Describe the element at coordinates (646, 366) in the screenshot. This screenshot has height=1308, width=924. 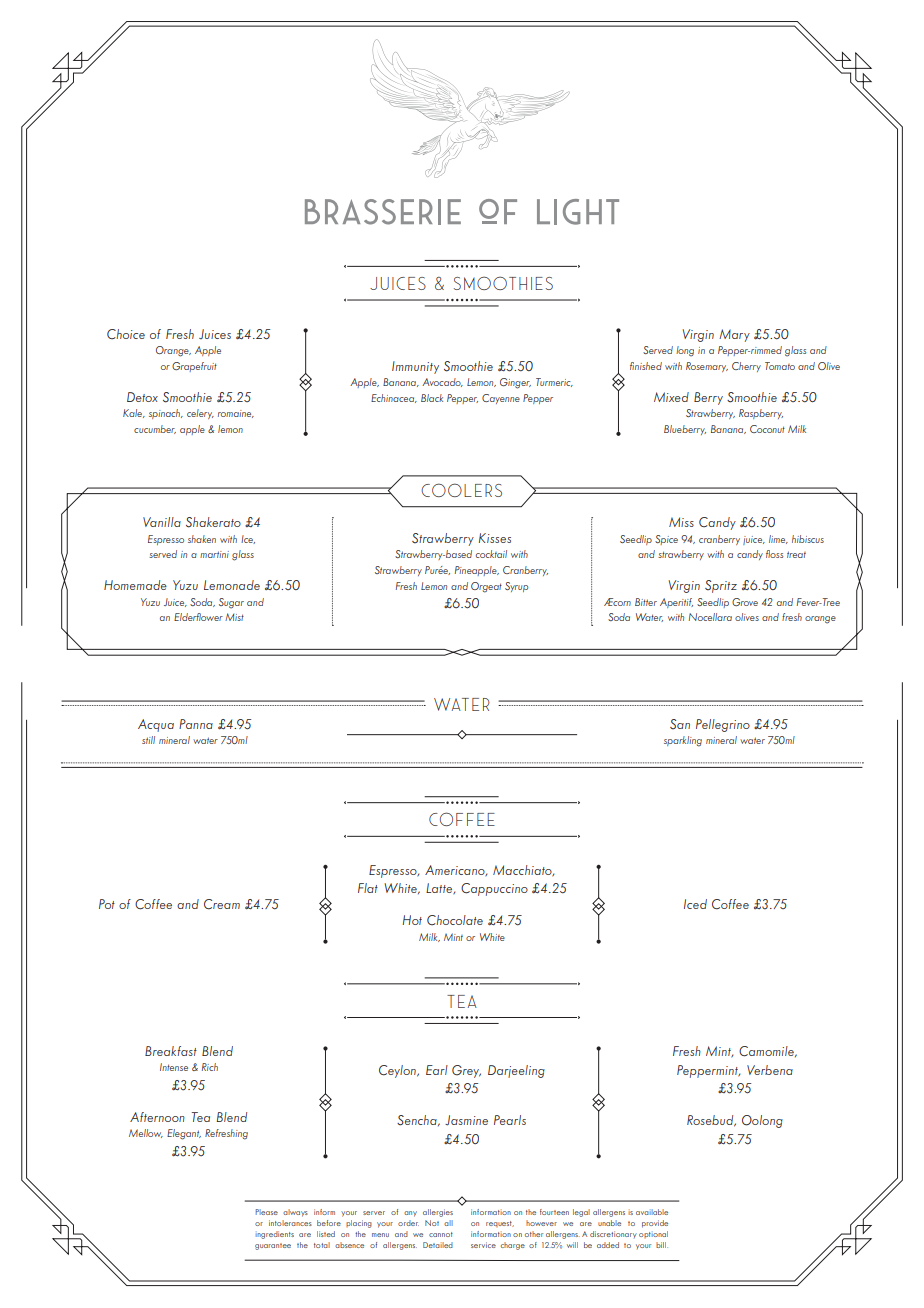
I see `finished` at that location.
